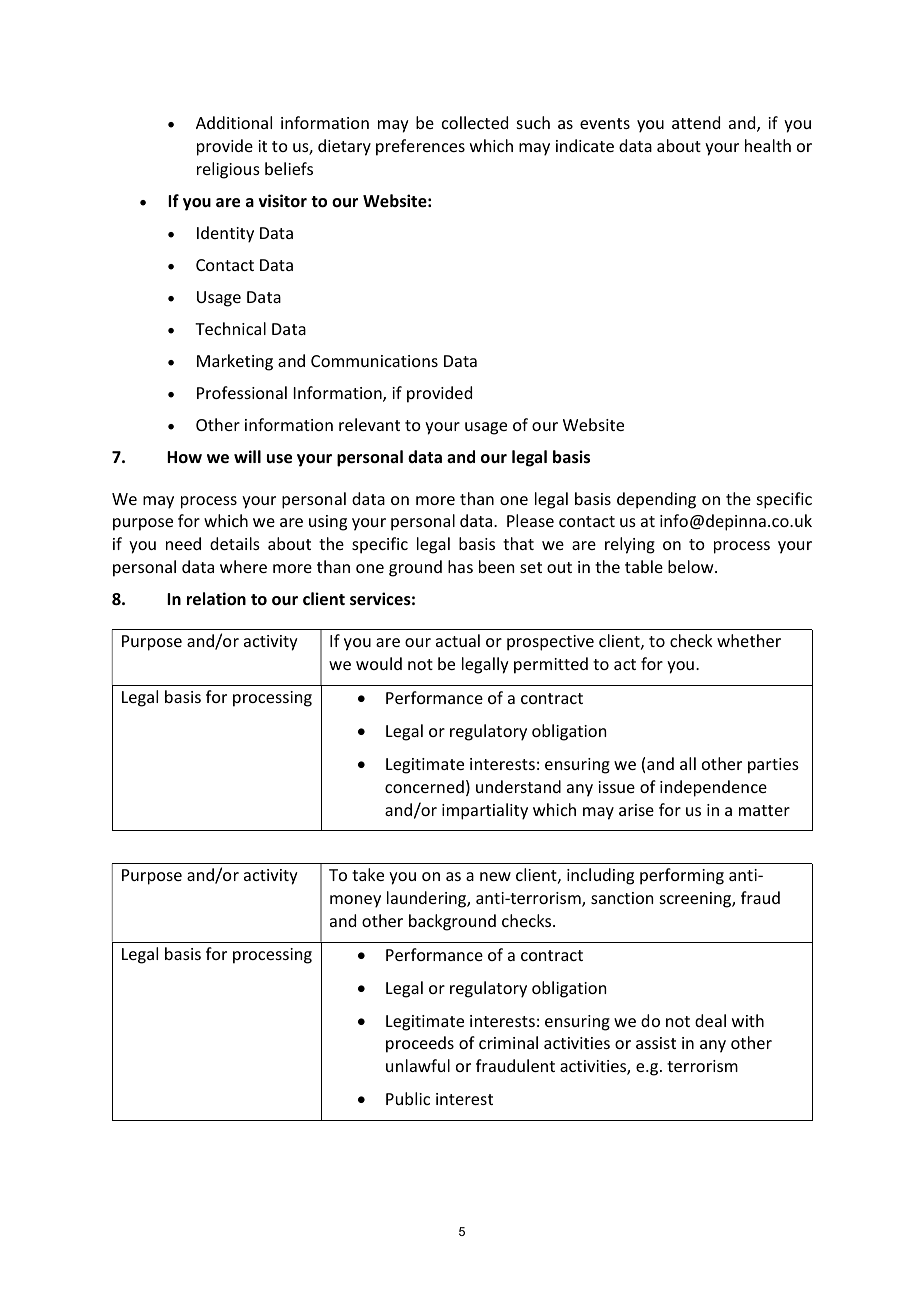 The height and width of the screenshot is (1308, 924). What do you see at coordinates (458, 640) in the screenshot?
I see `actual` at bounding box center [458, 640].
